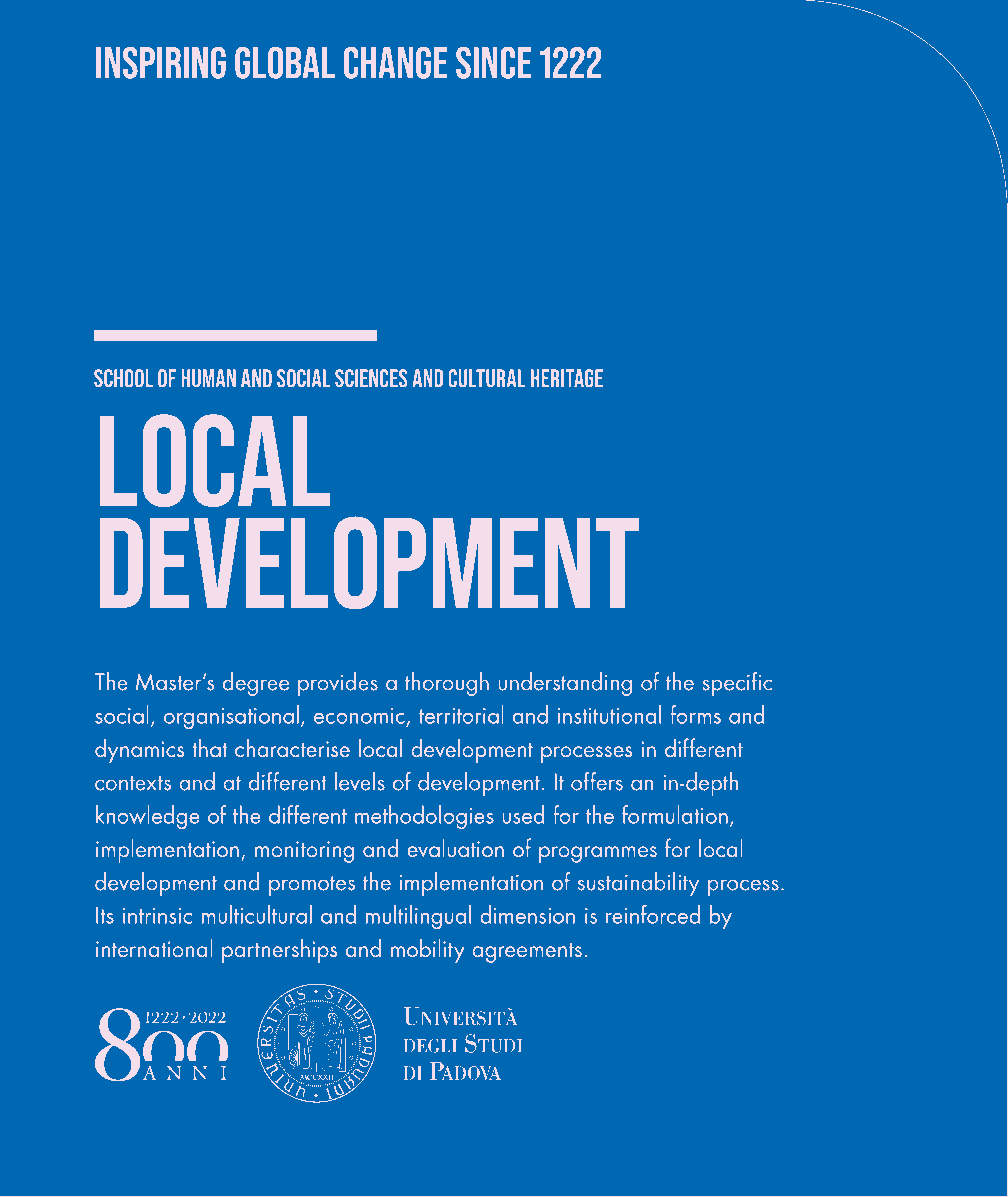  I want to click on SCHOOL, so click(123, 378).
